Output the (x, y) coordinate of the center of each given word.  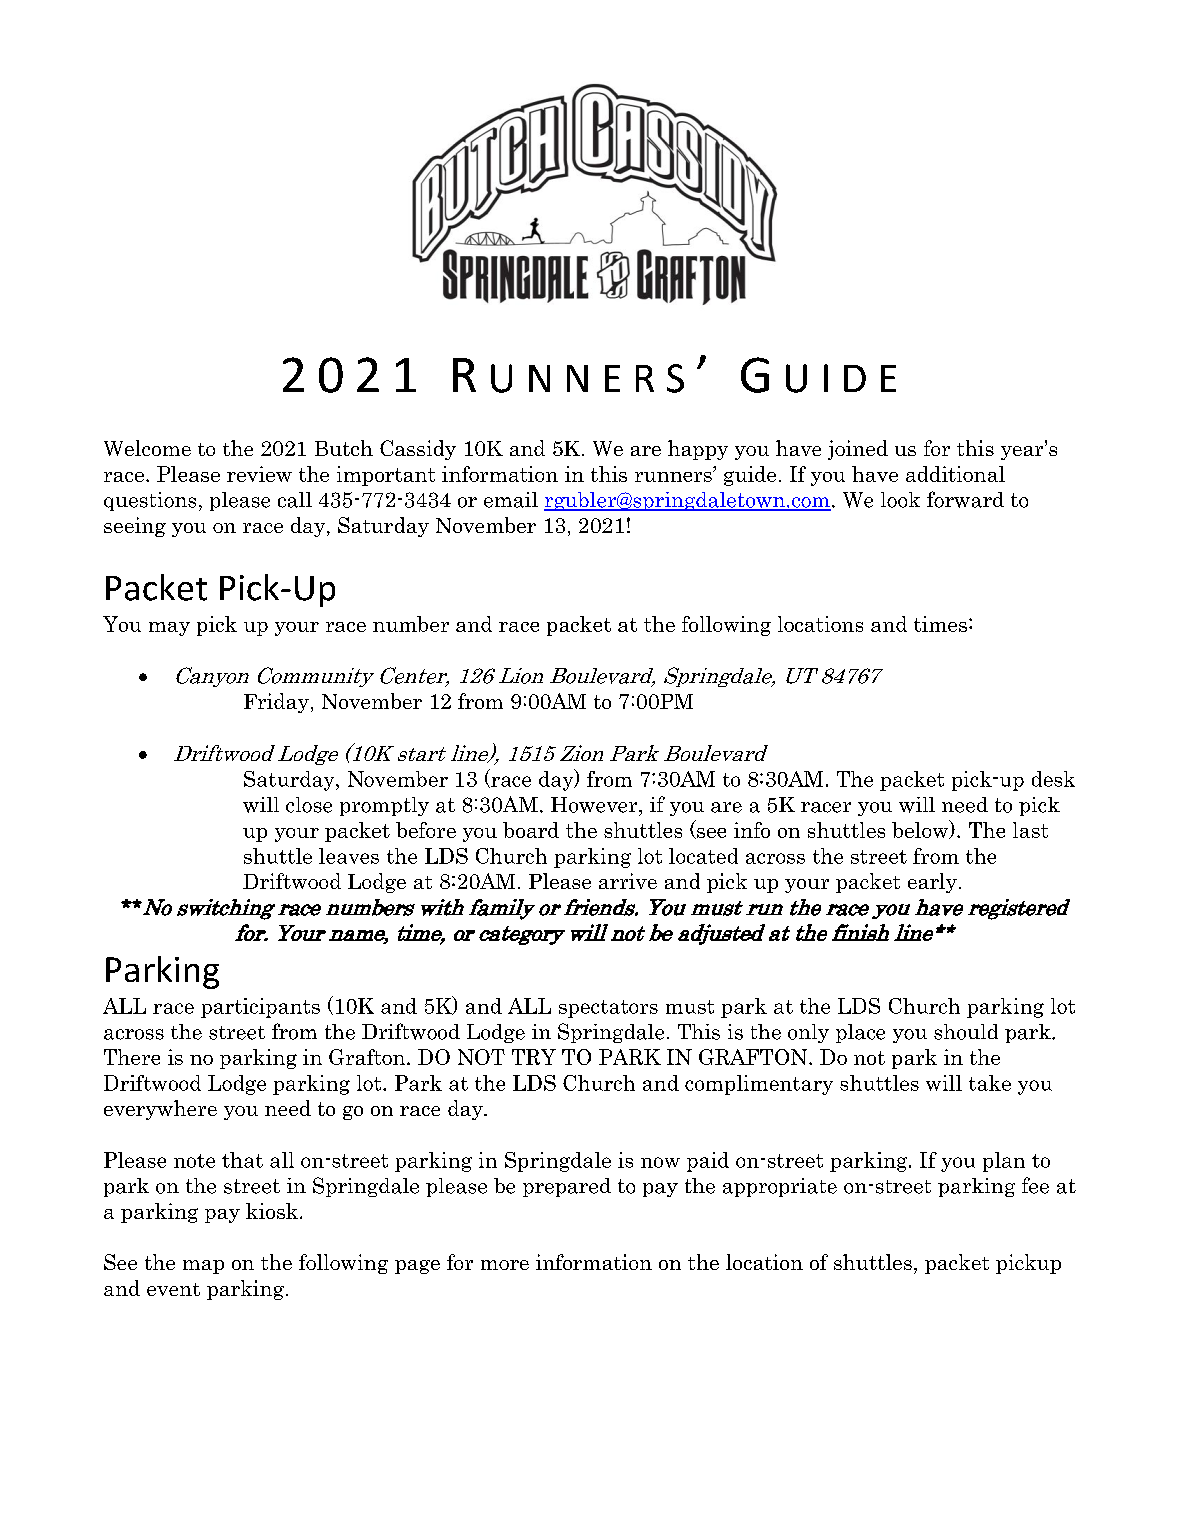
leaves (349, 856)
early (932, 883)
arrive (628, 881)
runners (674, 476)
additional (955, 474)
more (505, 1265)
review (259, 474)
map (203, 1267)
